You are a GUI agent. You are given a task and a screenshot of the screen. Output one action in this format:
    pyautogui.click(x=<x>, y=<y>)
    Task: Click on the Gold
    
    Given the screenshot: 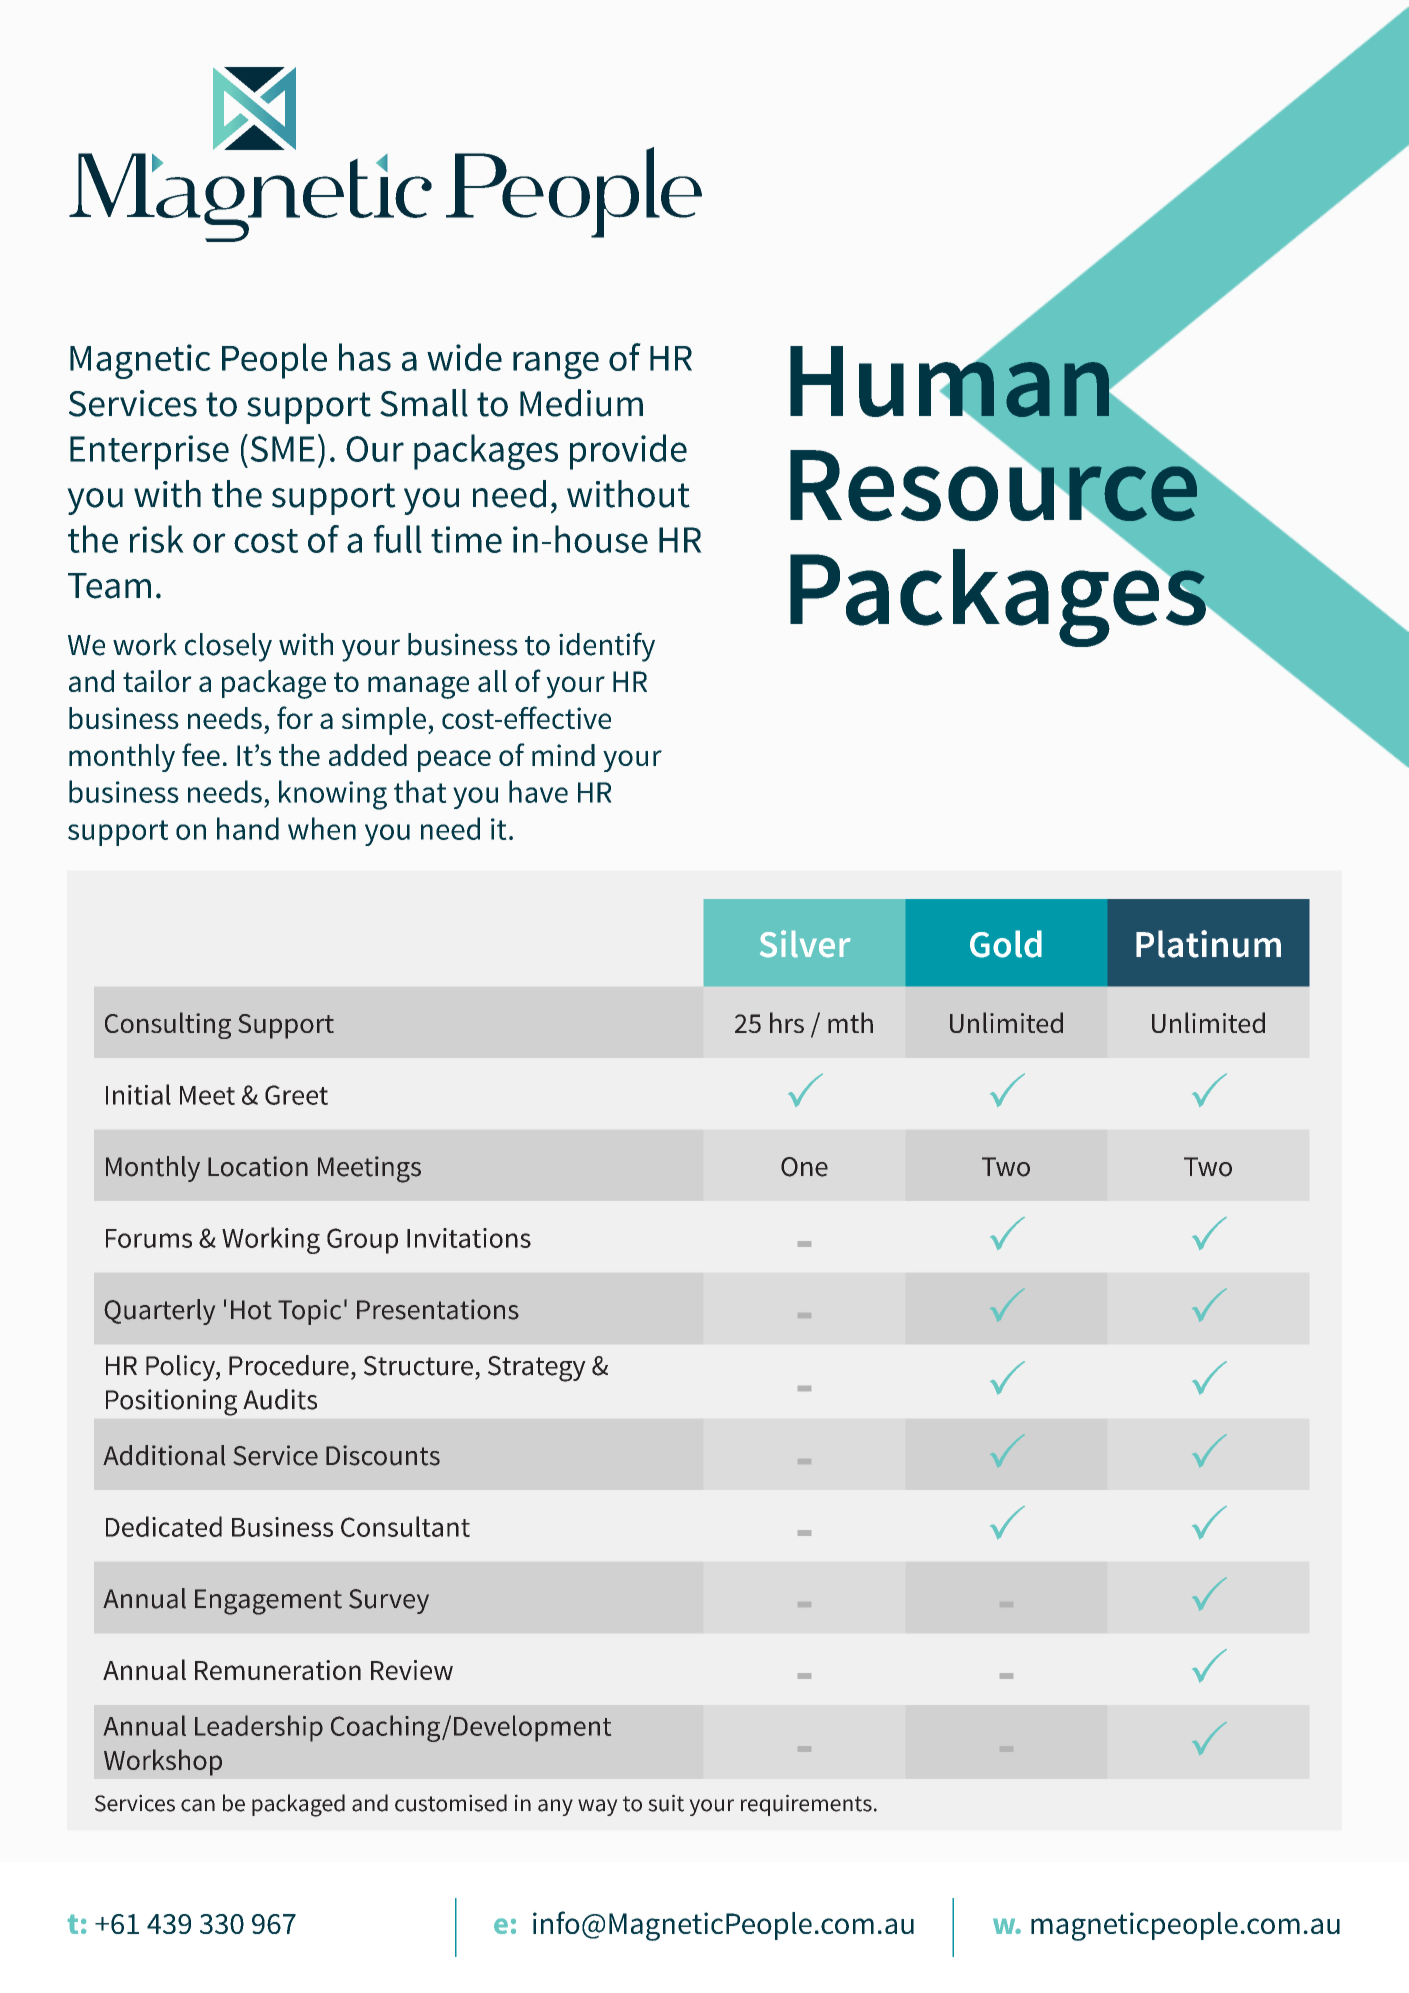 What is the action you would take?
    pyautogui.click(x=1006, y=944)
